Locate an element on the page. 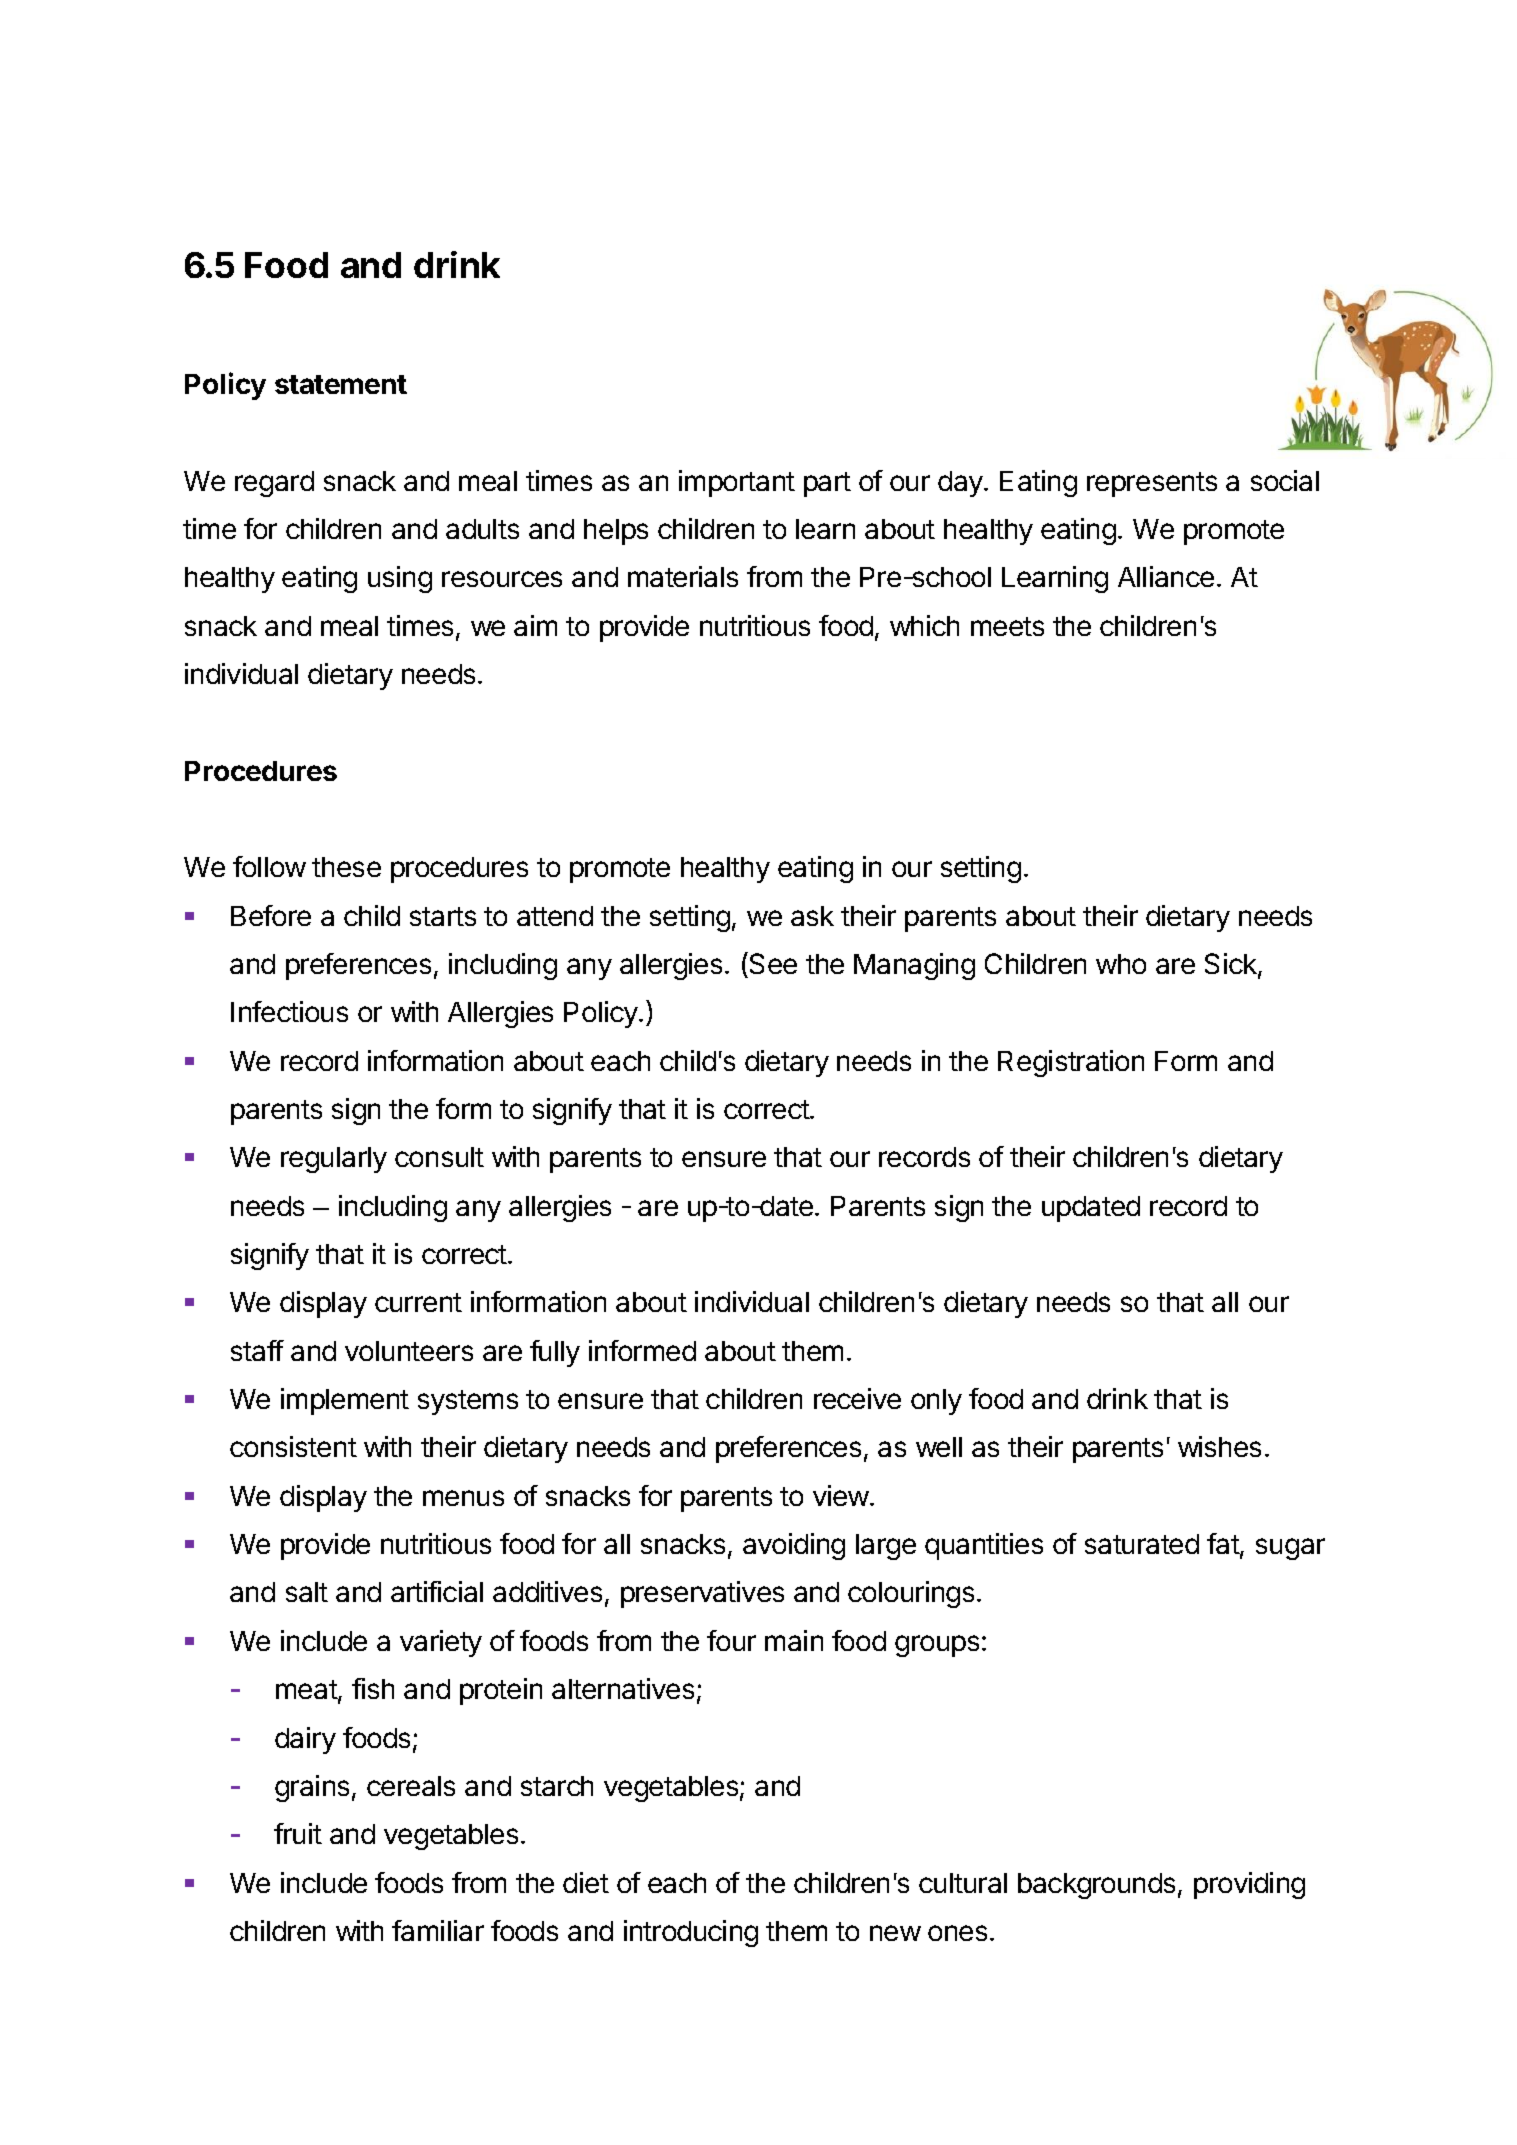 The height and width of the page is (2145, 1517). introducing is located at coordinates (691, 1933).
